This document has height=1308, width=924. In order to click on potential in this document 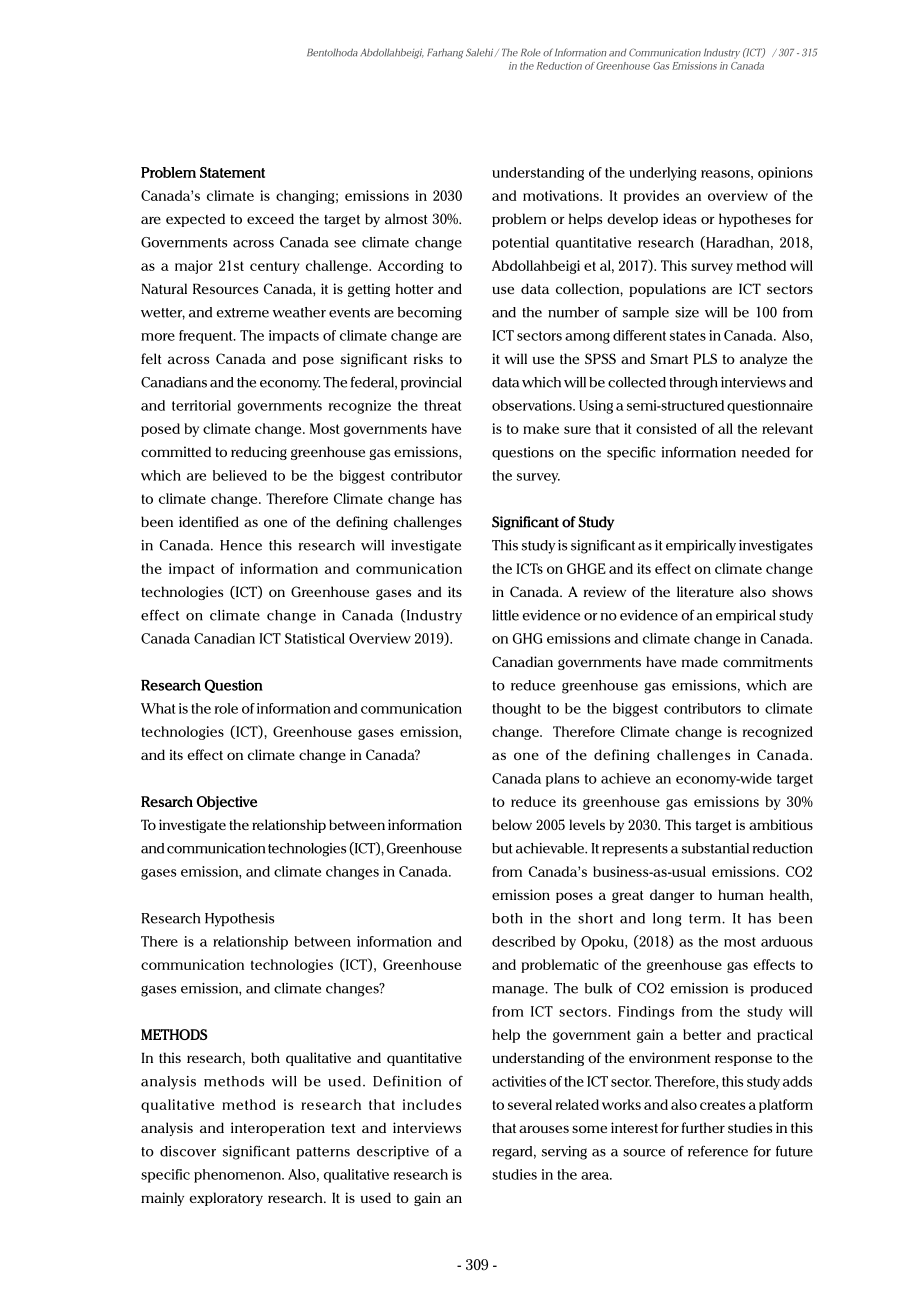, I will do `click(520, 243)`.
